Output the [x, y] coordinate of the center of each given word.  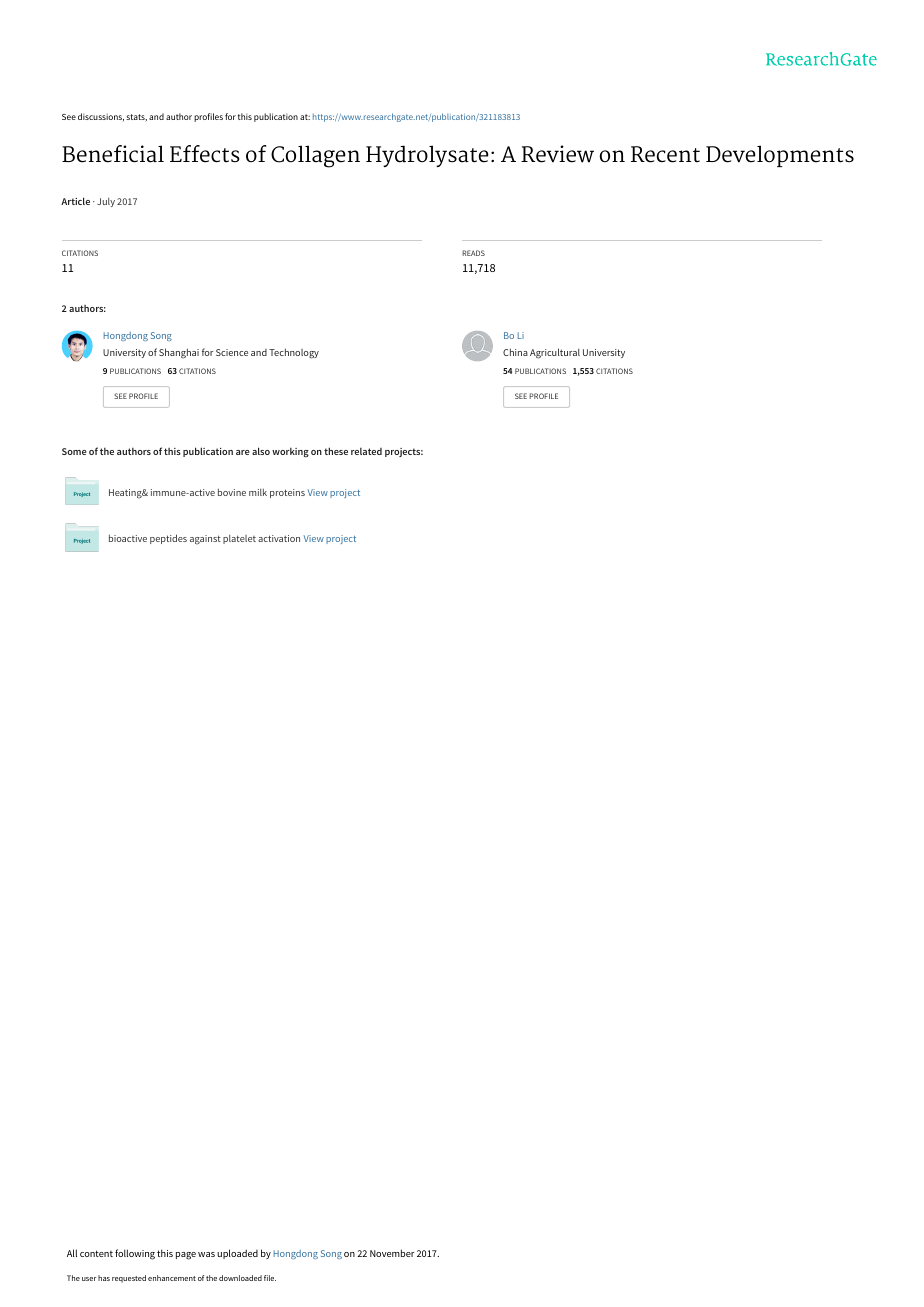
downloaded [240, 1278]
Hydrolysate [427, 156]
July [106, 202]
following [135, 1254]
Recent [665, 154]
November [392, 1253]
